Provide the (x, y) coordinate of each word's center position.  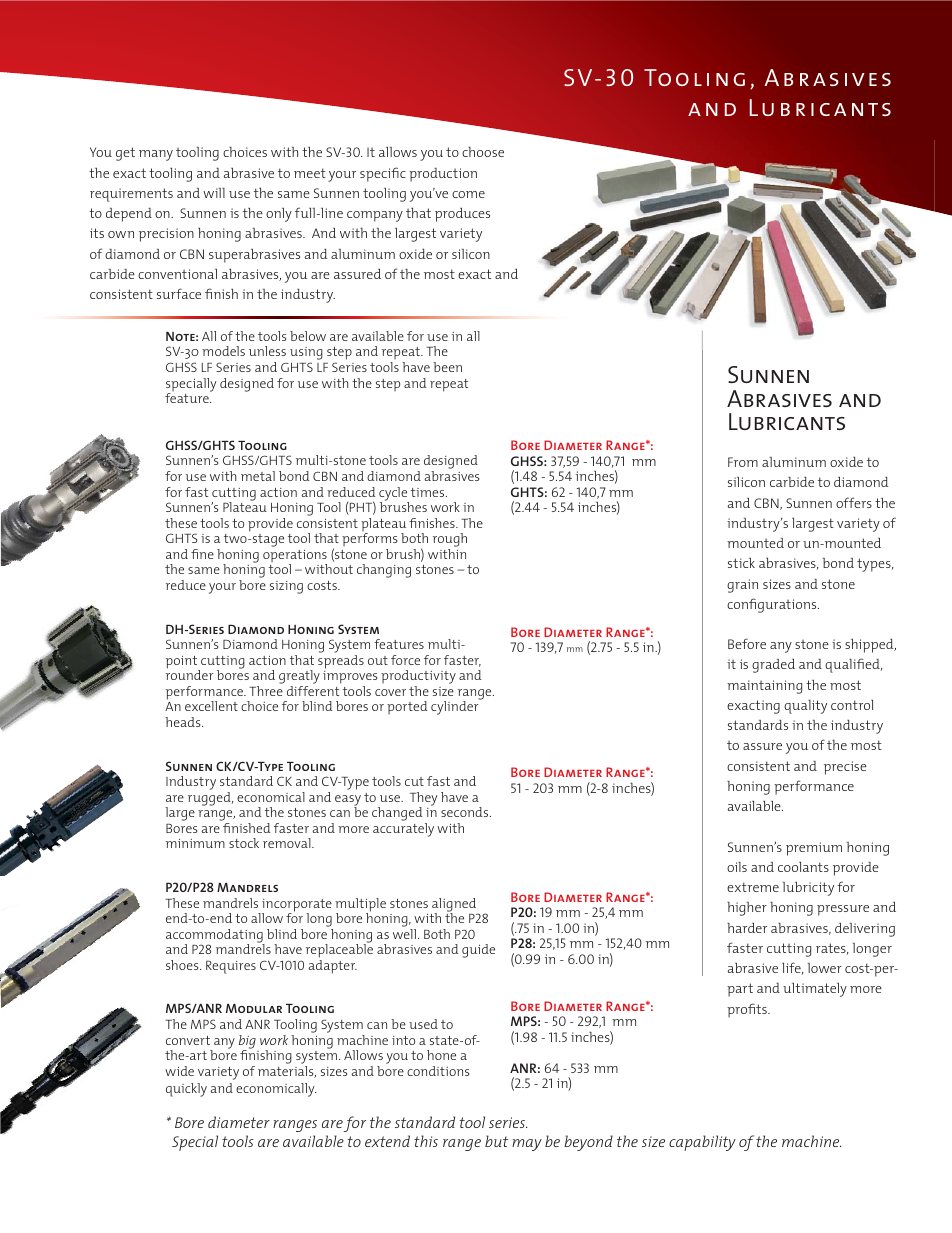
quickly (186, 1090)
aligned (455, 906)
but (496, 1141)
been (447, 367)
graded (773, 666)
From (743, 462)
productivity (418, 678)
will (214, 193)
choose (483, 152)
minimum (195, 843)
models (223, 351)
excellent (211, 706)
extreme (753, 887)
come (468, 194)
